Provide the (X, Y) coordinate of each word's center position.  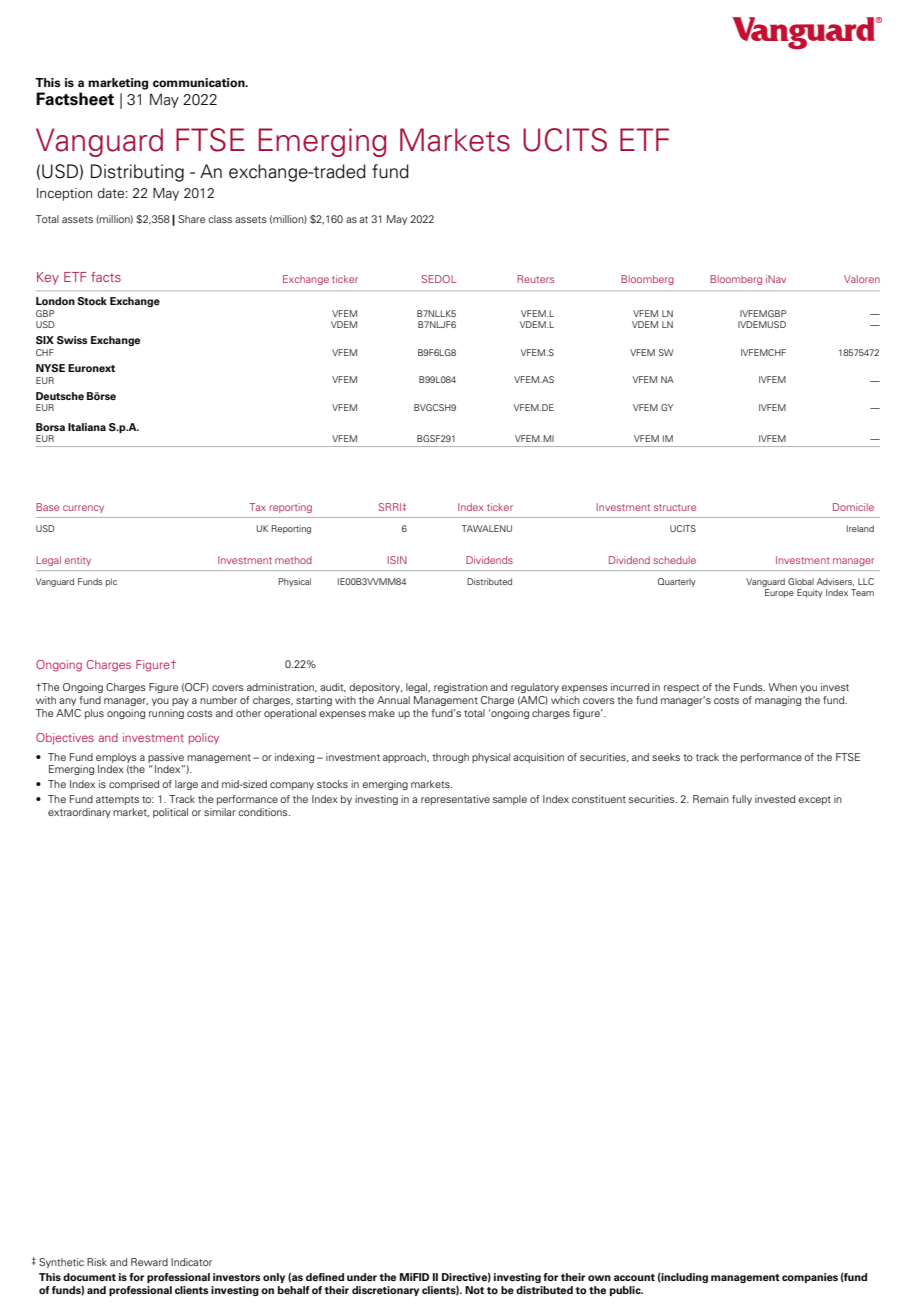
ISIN (397, 560)
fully (742, 800)
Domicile (853, 507)
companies (810, 1278)
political (170, 813)
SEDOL (439, 279)
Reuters (535, 279)
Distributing (137, 173)
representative (455, 800)
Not (474, 1290)
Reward (149, 1262)
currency (83, 509)
